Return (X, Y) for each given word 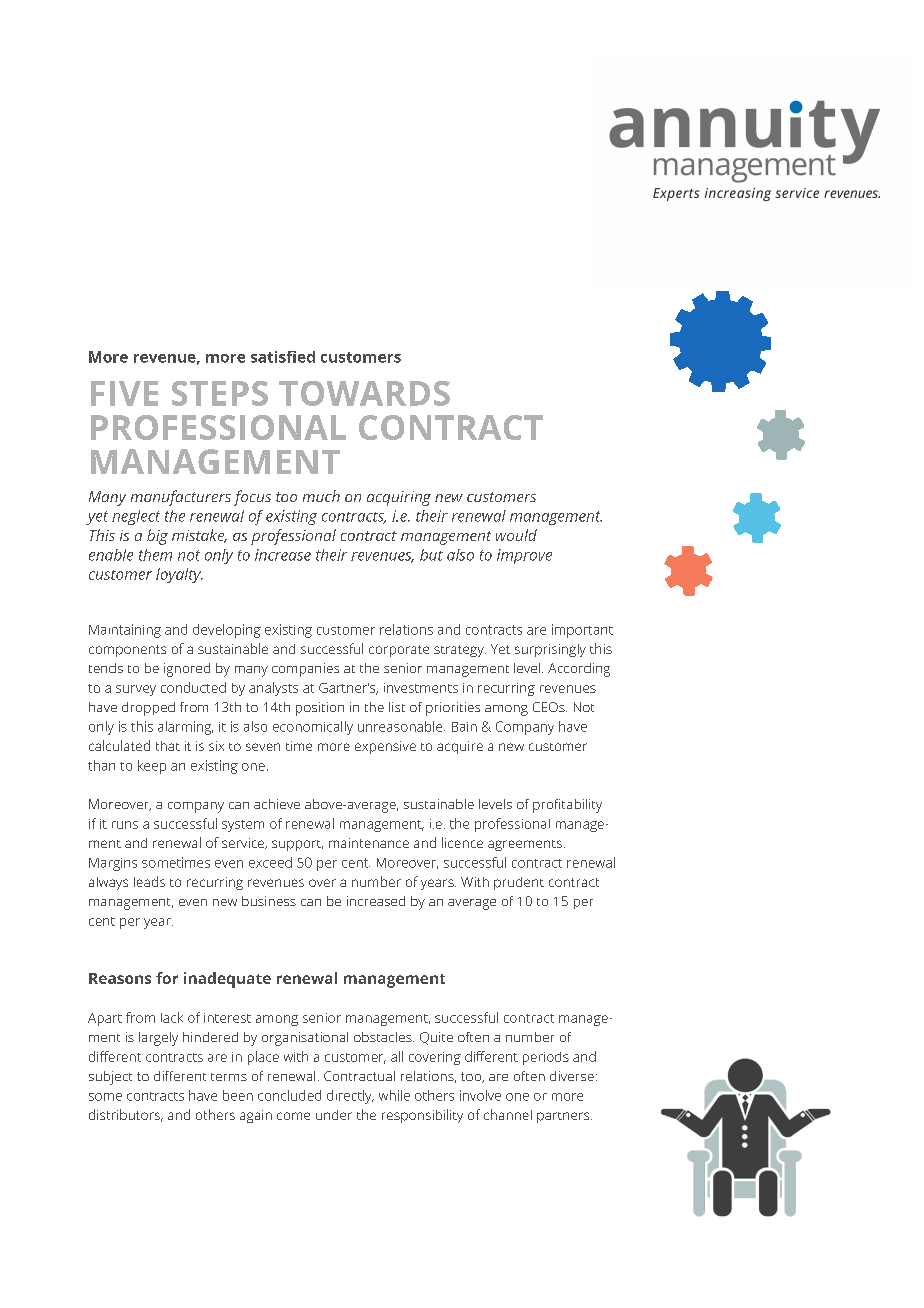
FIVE (124, 393)
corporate (399, 651)
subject (110, 1078)
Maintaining (125, 631)
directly (350, 1097)
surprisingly (550, 650)
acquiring (399, 498)
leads (149, 881)
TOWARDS (364, 393)
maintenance (369, 843)
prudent (519, 883)
